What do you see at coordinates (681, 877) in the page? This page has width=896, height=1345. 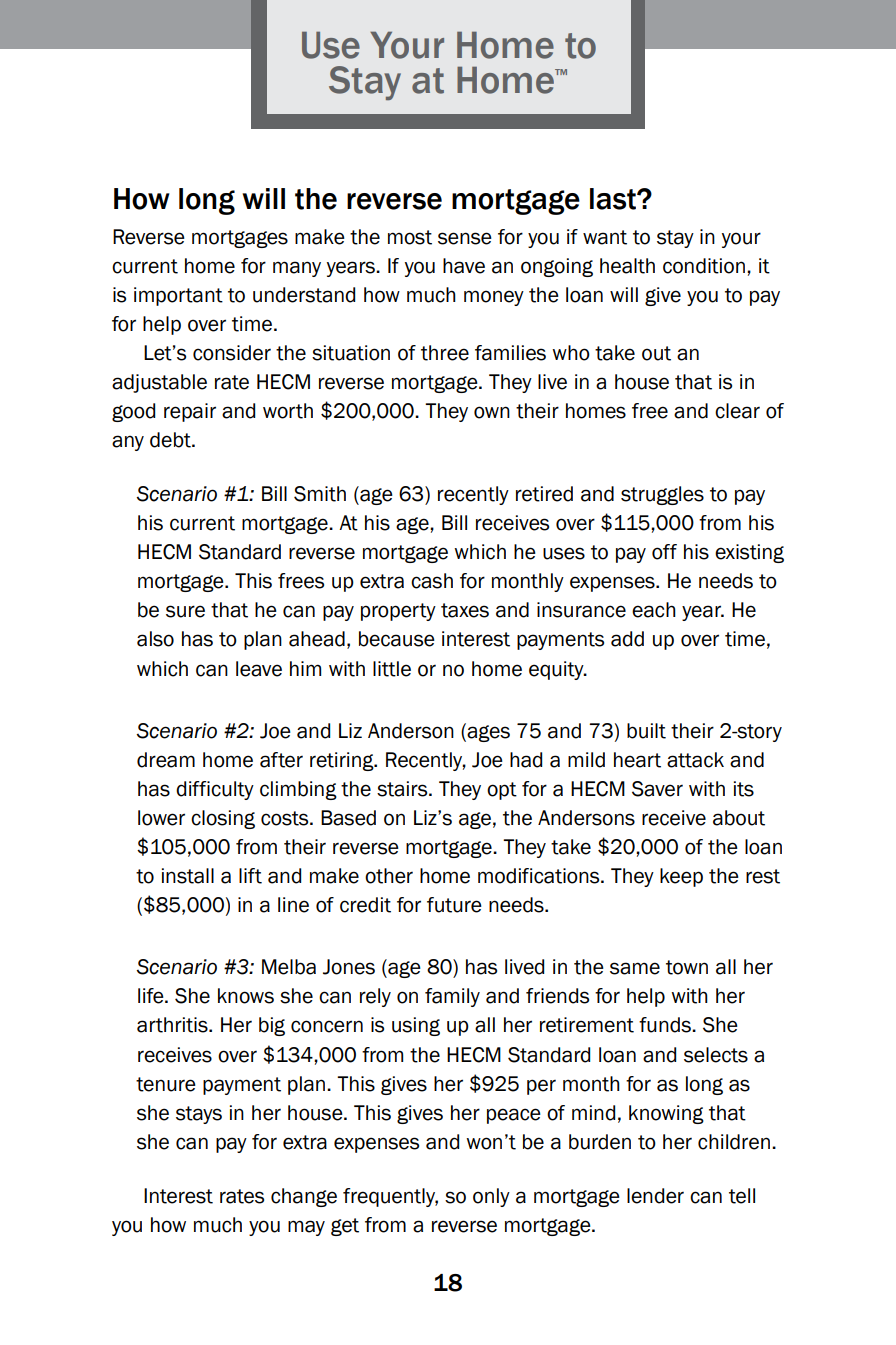 I see `keep` at bounding box center [681, 877].
